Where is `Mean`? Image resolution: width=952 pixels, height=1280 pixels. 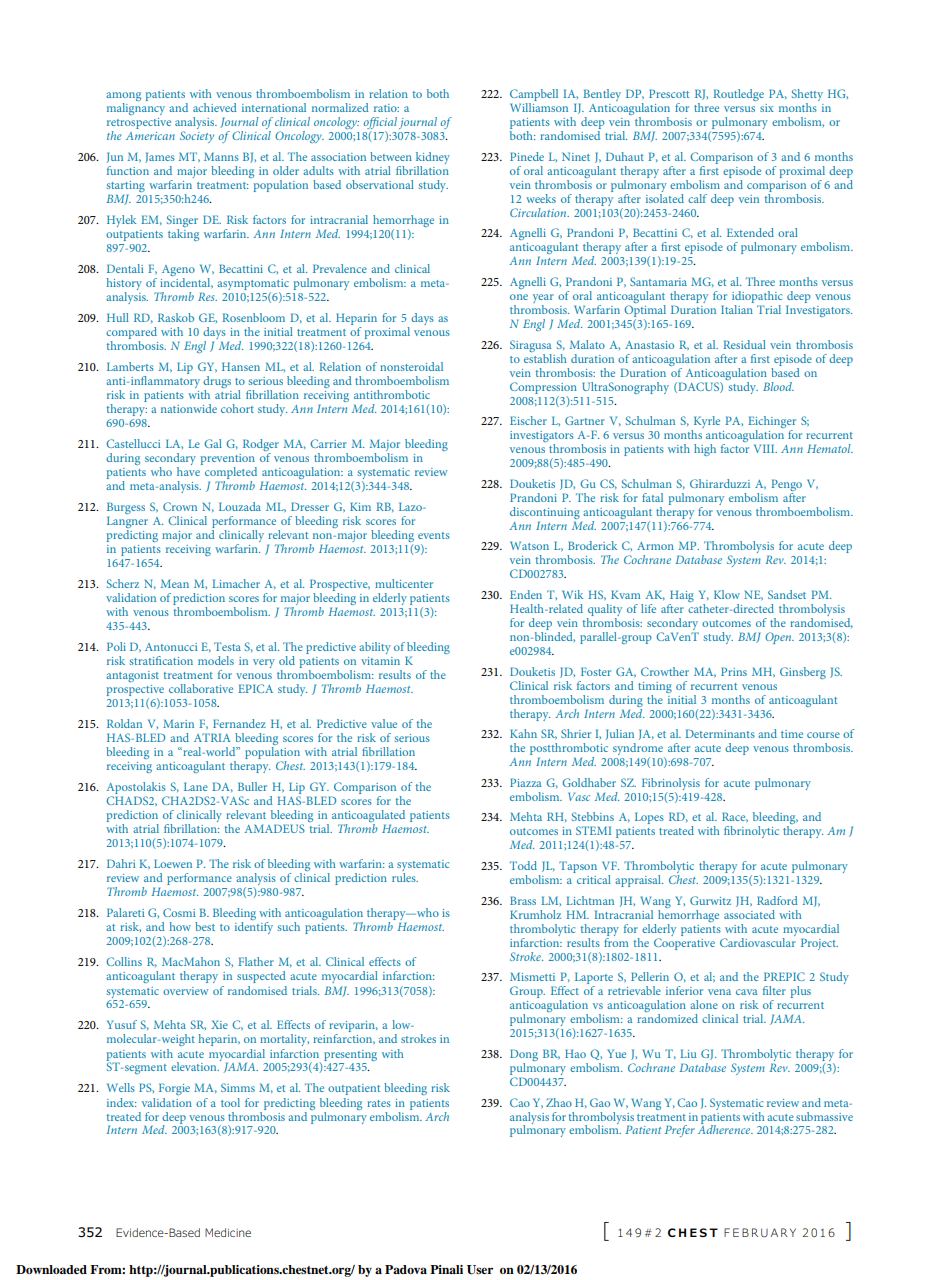
Mean is located at coordinates (175, 583).
